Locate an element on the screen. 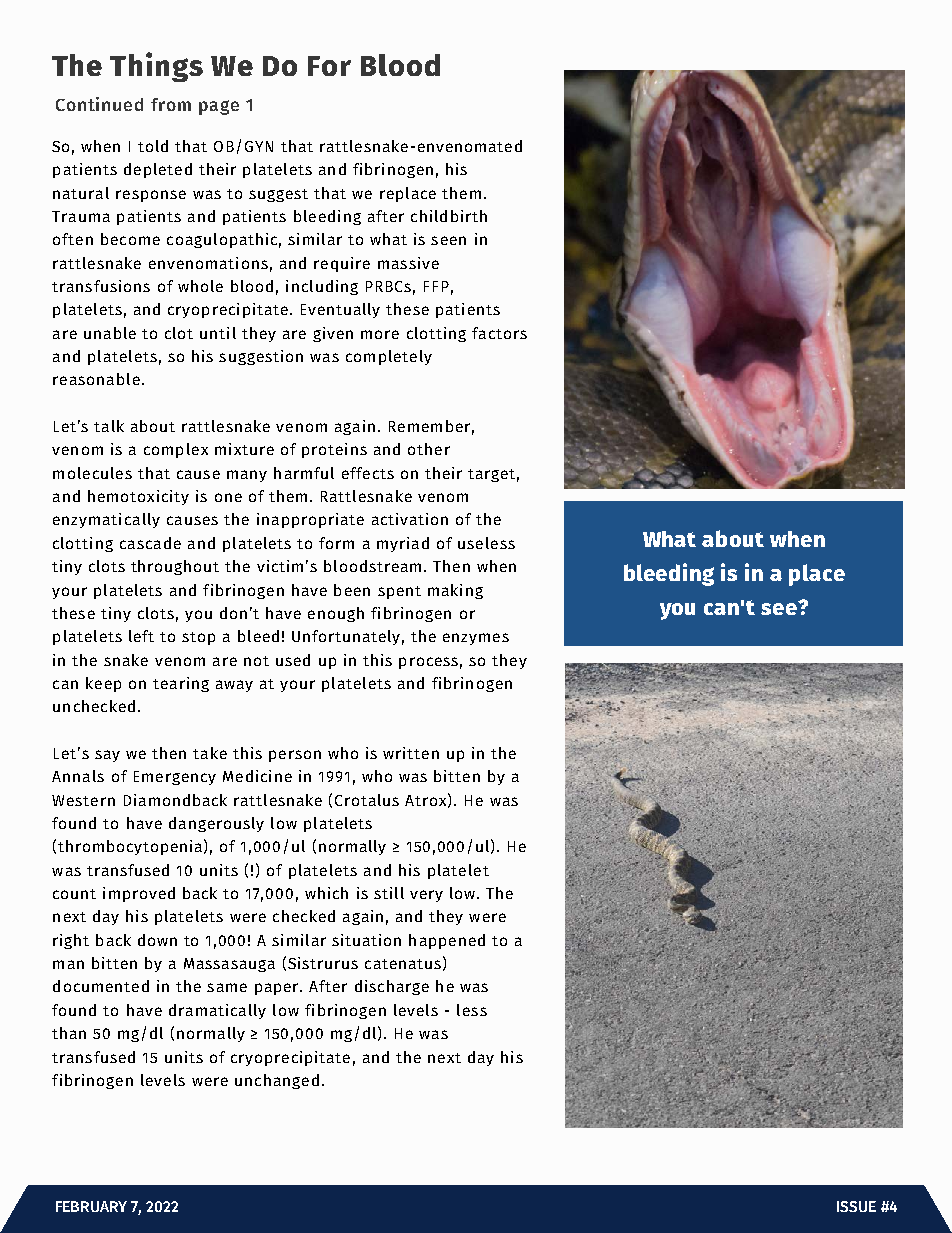 The height and width of the screenshot is (1233, 952). Emergency is located at coordinates (175, 778).
